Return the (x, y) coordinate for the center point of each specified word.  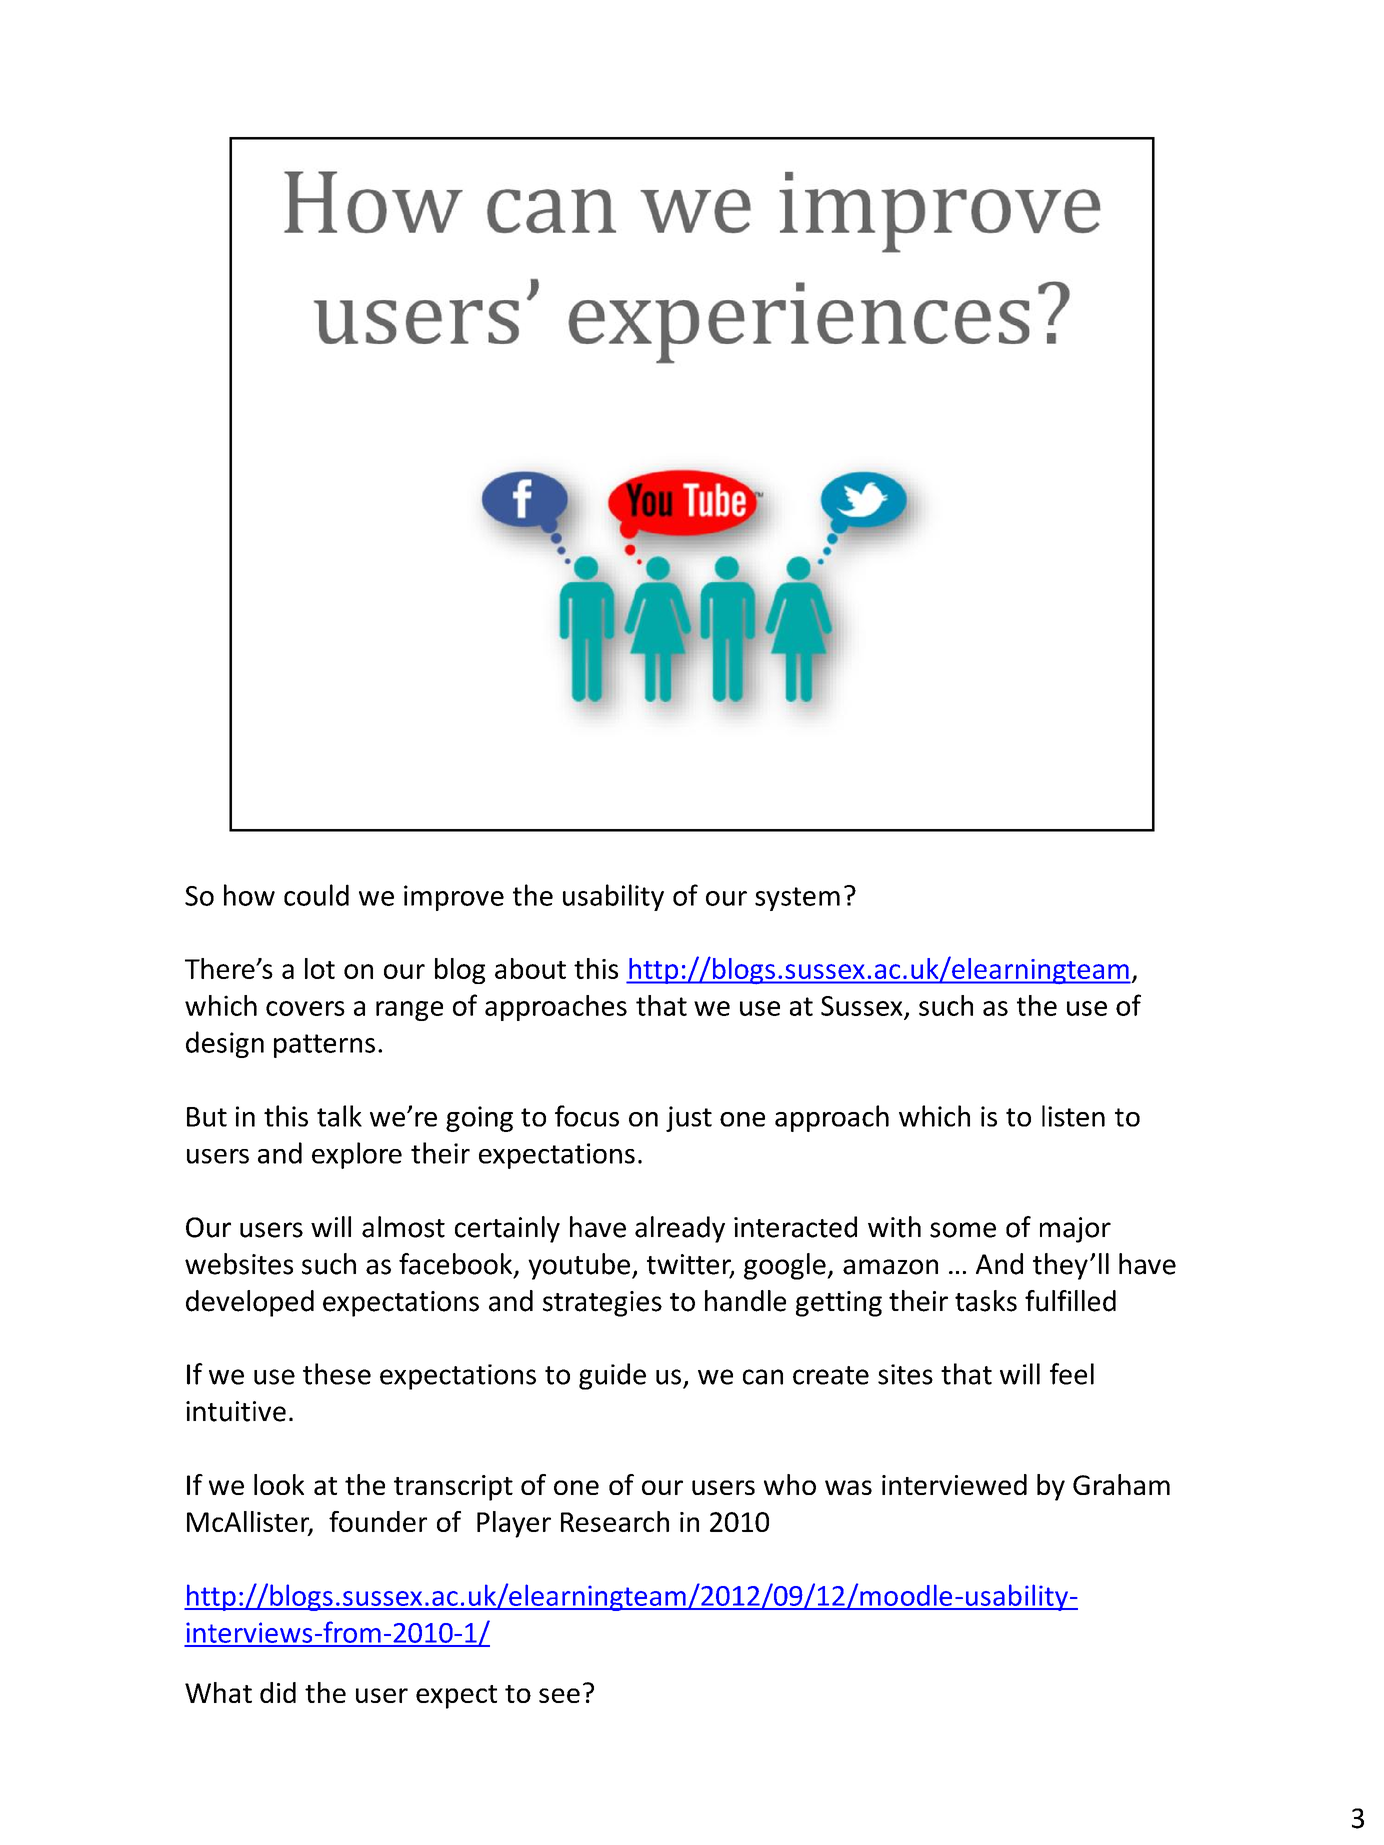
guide (612, 1376)
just (689, 1119)
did (278, 1692)
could (316, 895)
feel (1072, 1374)
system (797, 899)
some (963, 1230)
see (559, 1695)
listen (1073, 1116)
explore (357, 1155)
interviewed (954, 1484)
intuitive (236, 1411)
